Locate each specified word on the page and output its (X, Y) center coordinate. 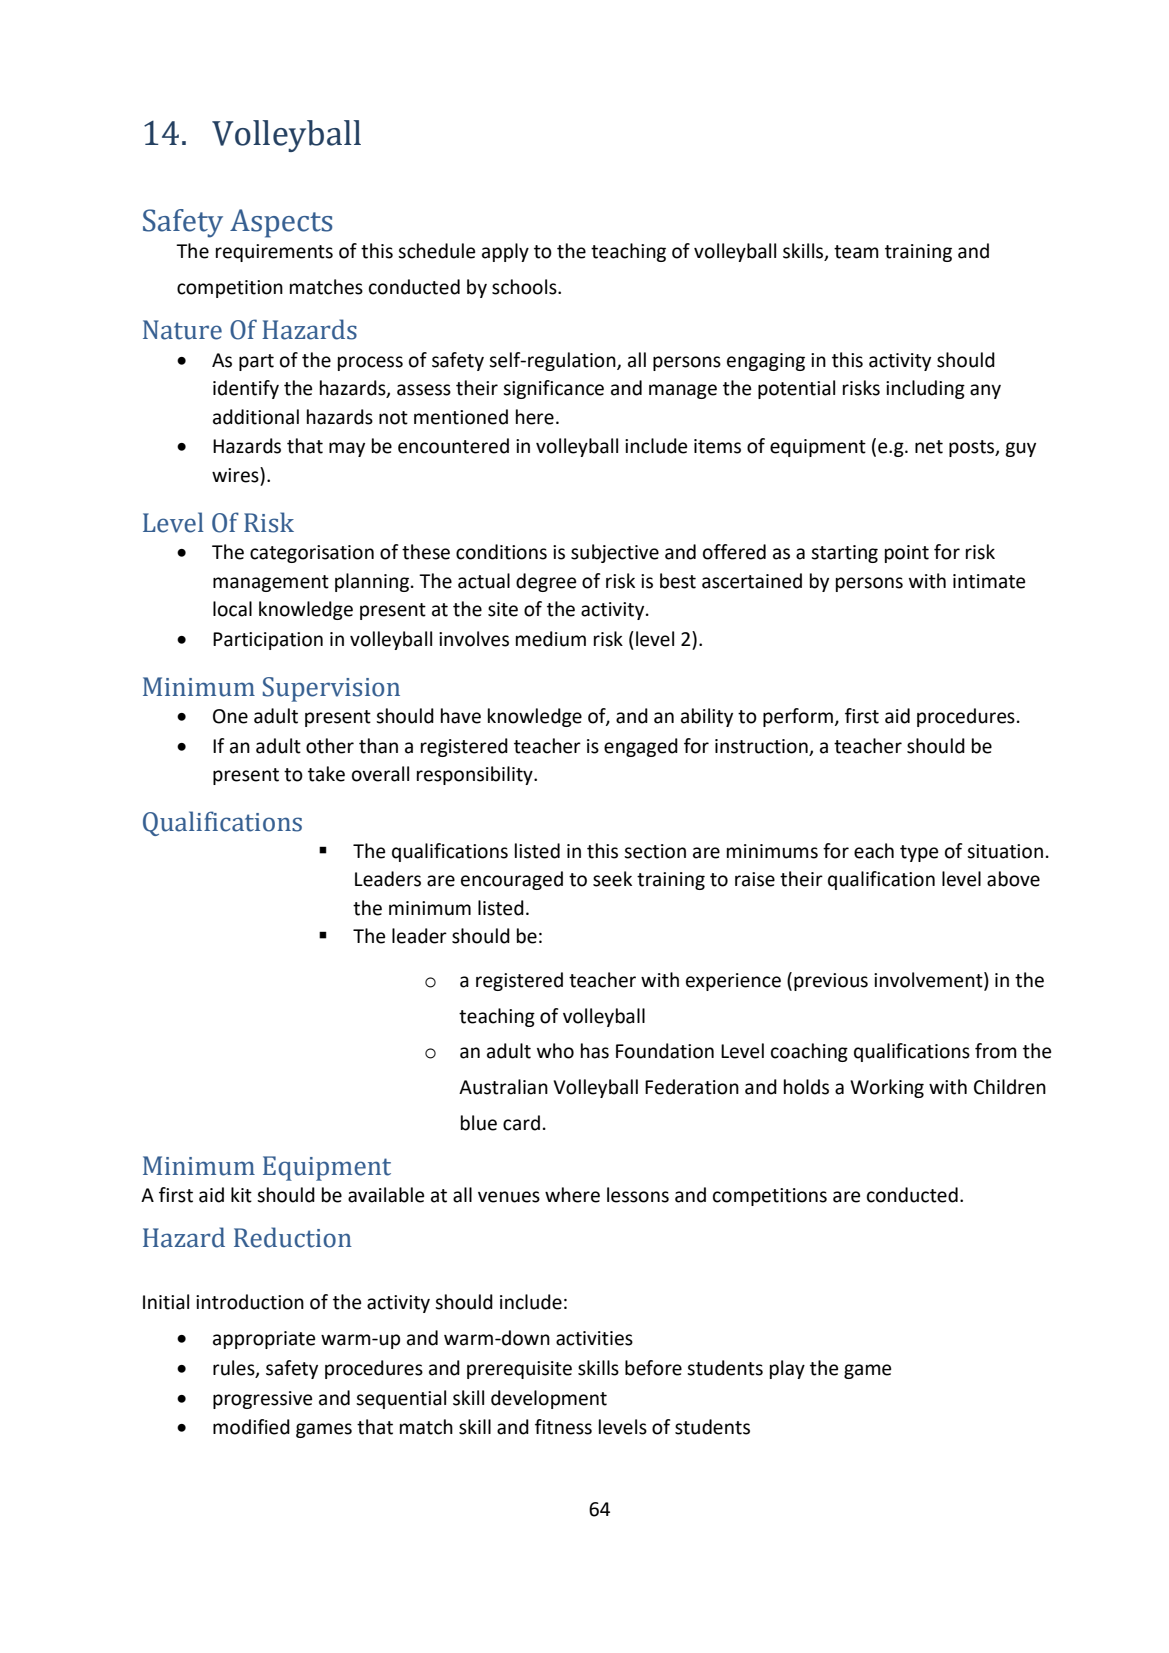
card (521, 1123)
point (907, 554)
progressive (262, 1400)
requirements (274, 253)
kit (241, 1195)
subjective (615, 553)
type (919, 853)
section (655, 851)
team (856, 252)
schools (525, 287)
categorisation (312, 554)
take (326, 774)
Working (887, 1088)
